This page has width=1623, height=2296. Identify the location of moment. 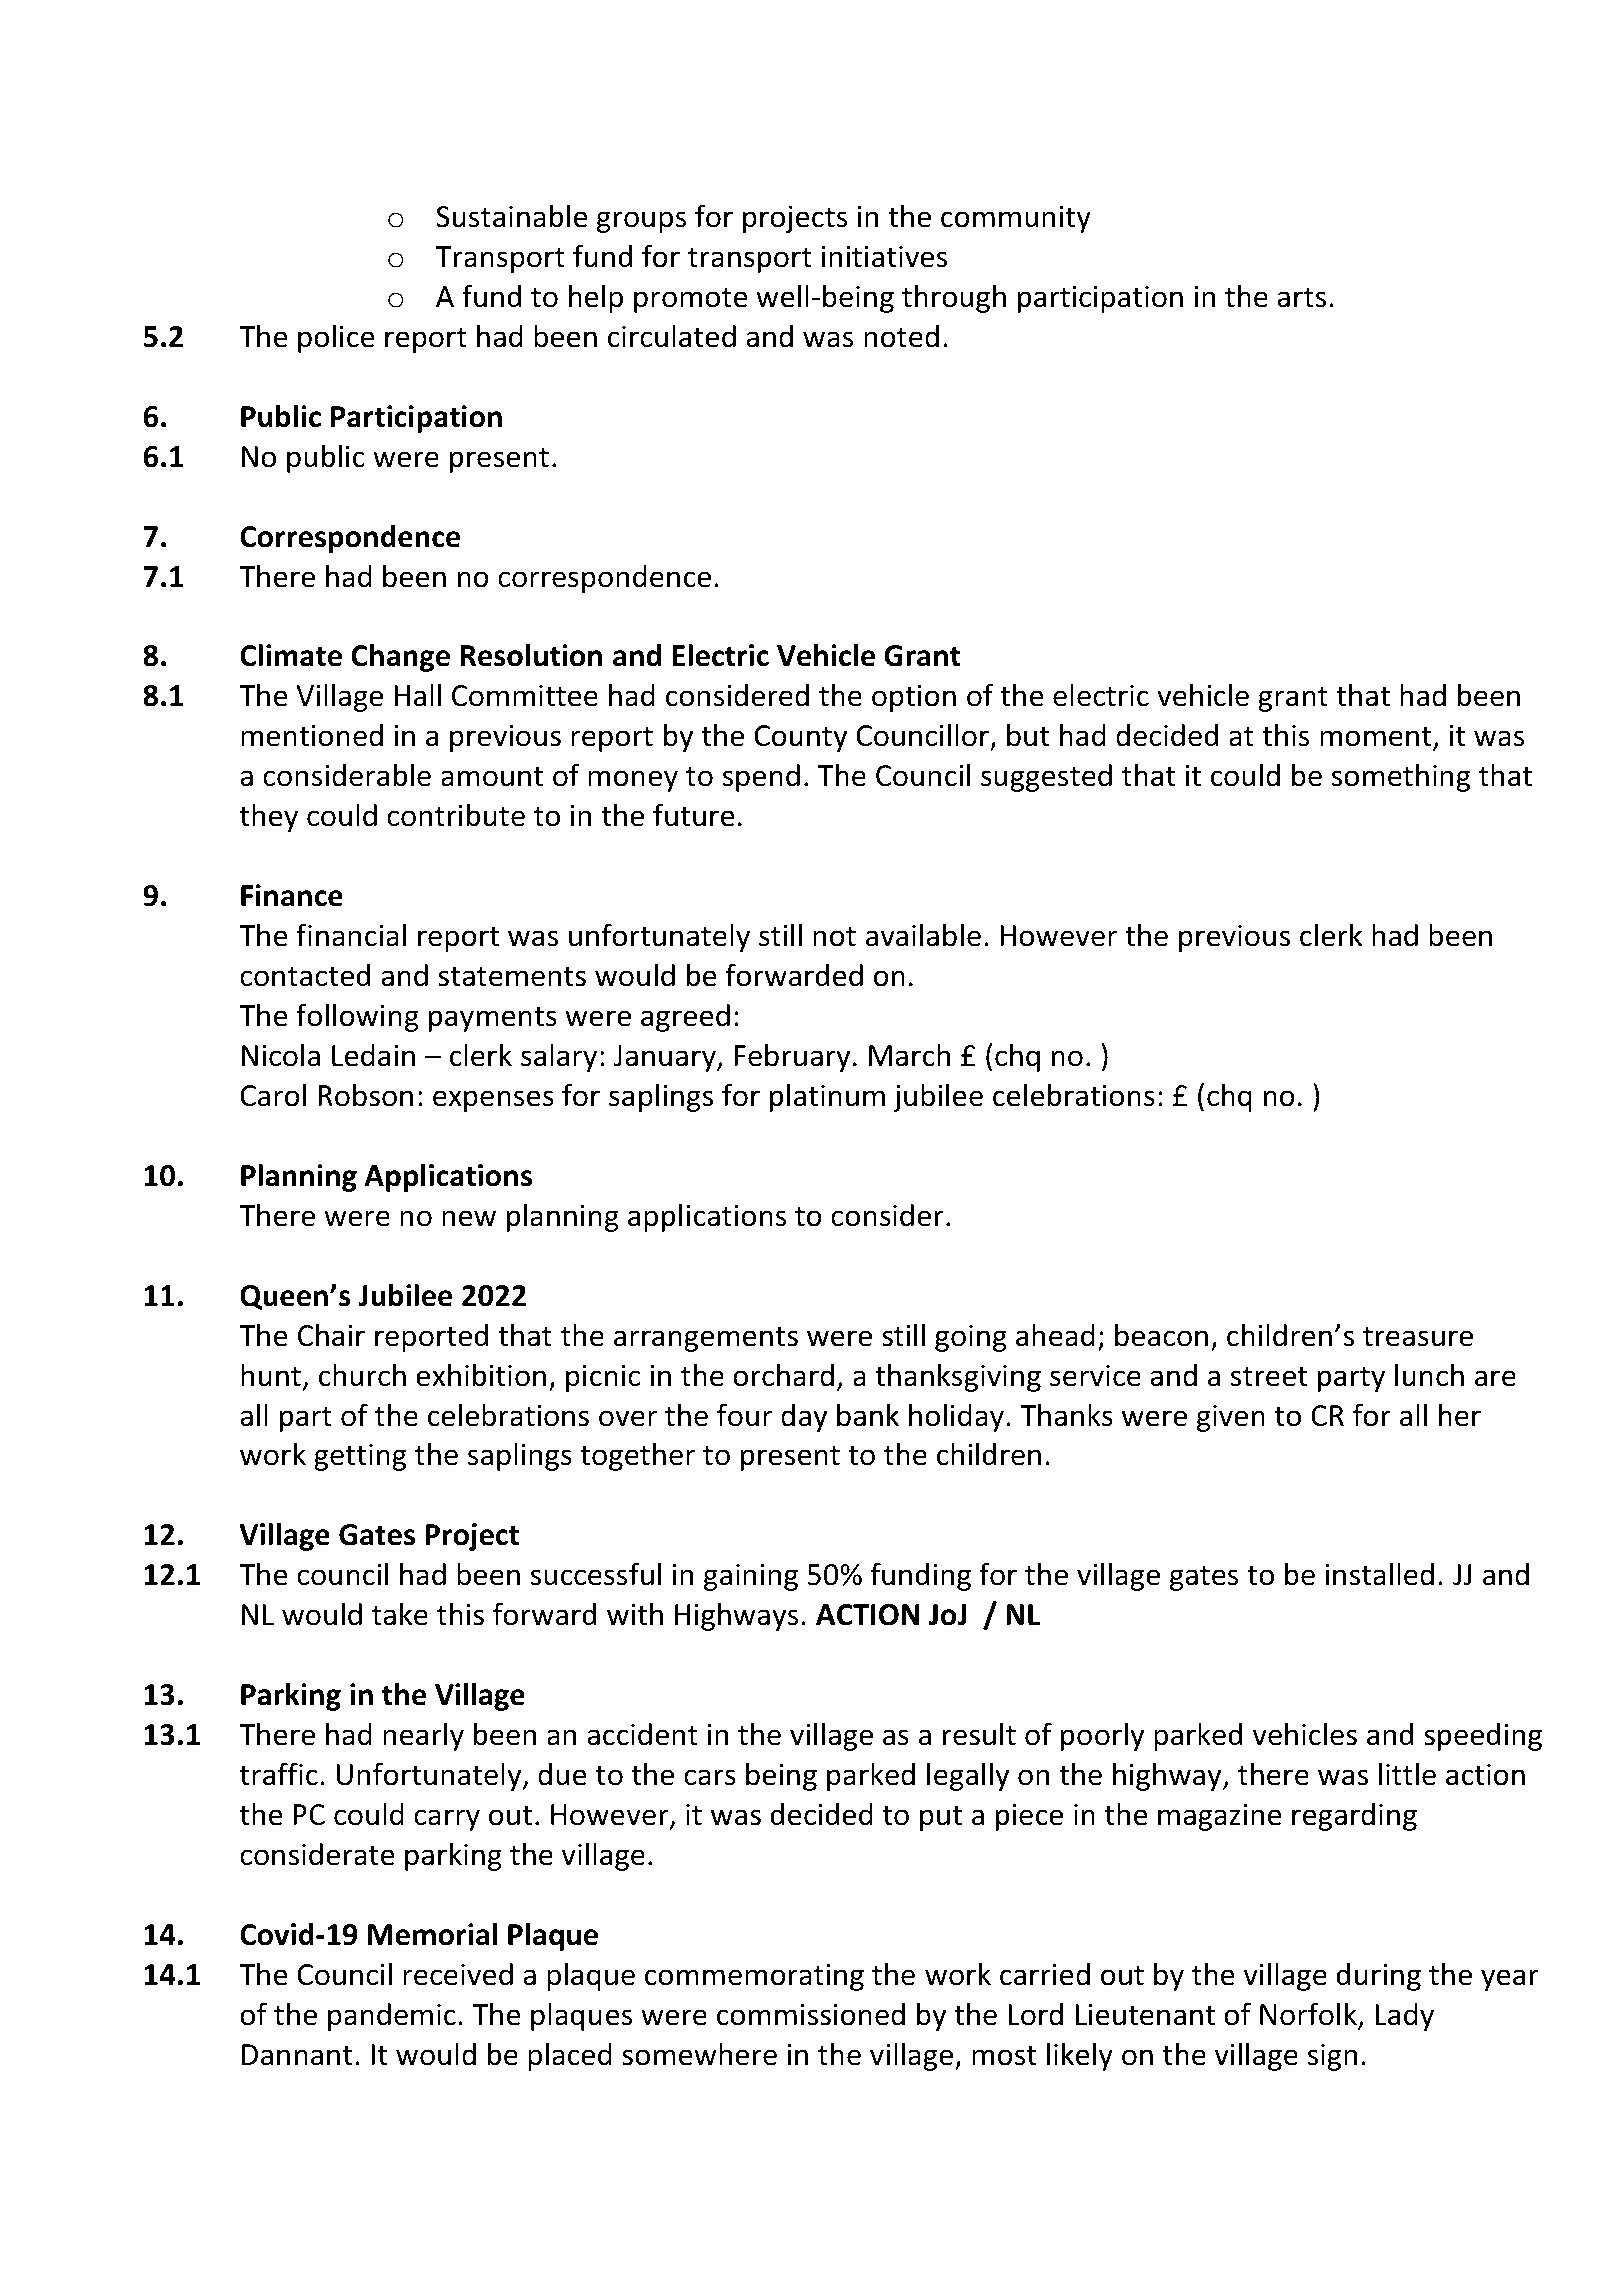
(1377, 738).
